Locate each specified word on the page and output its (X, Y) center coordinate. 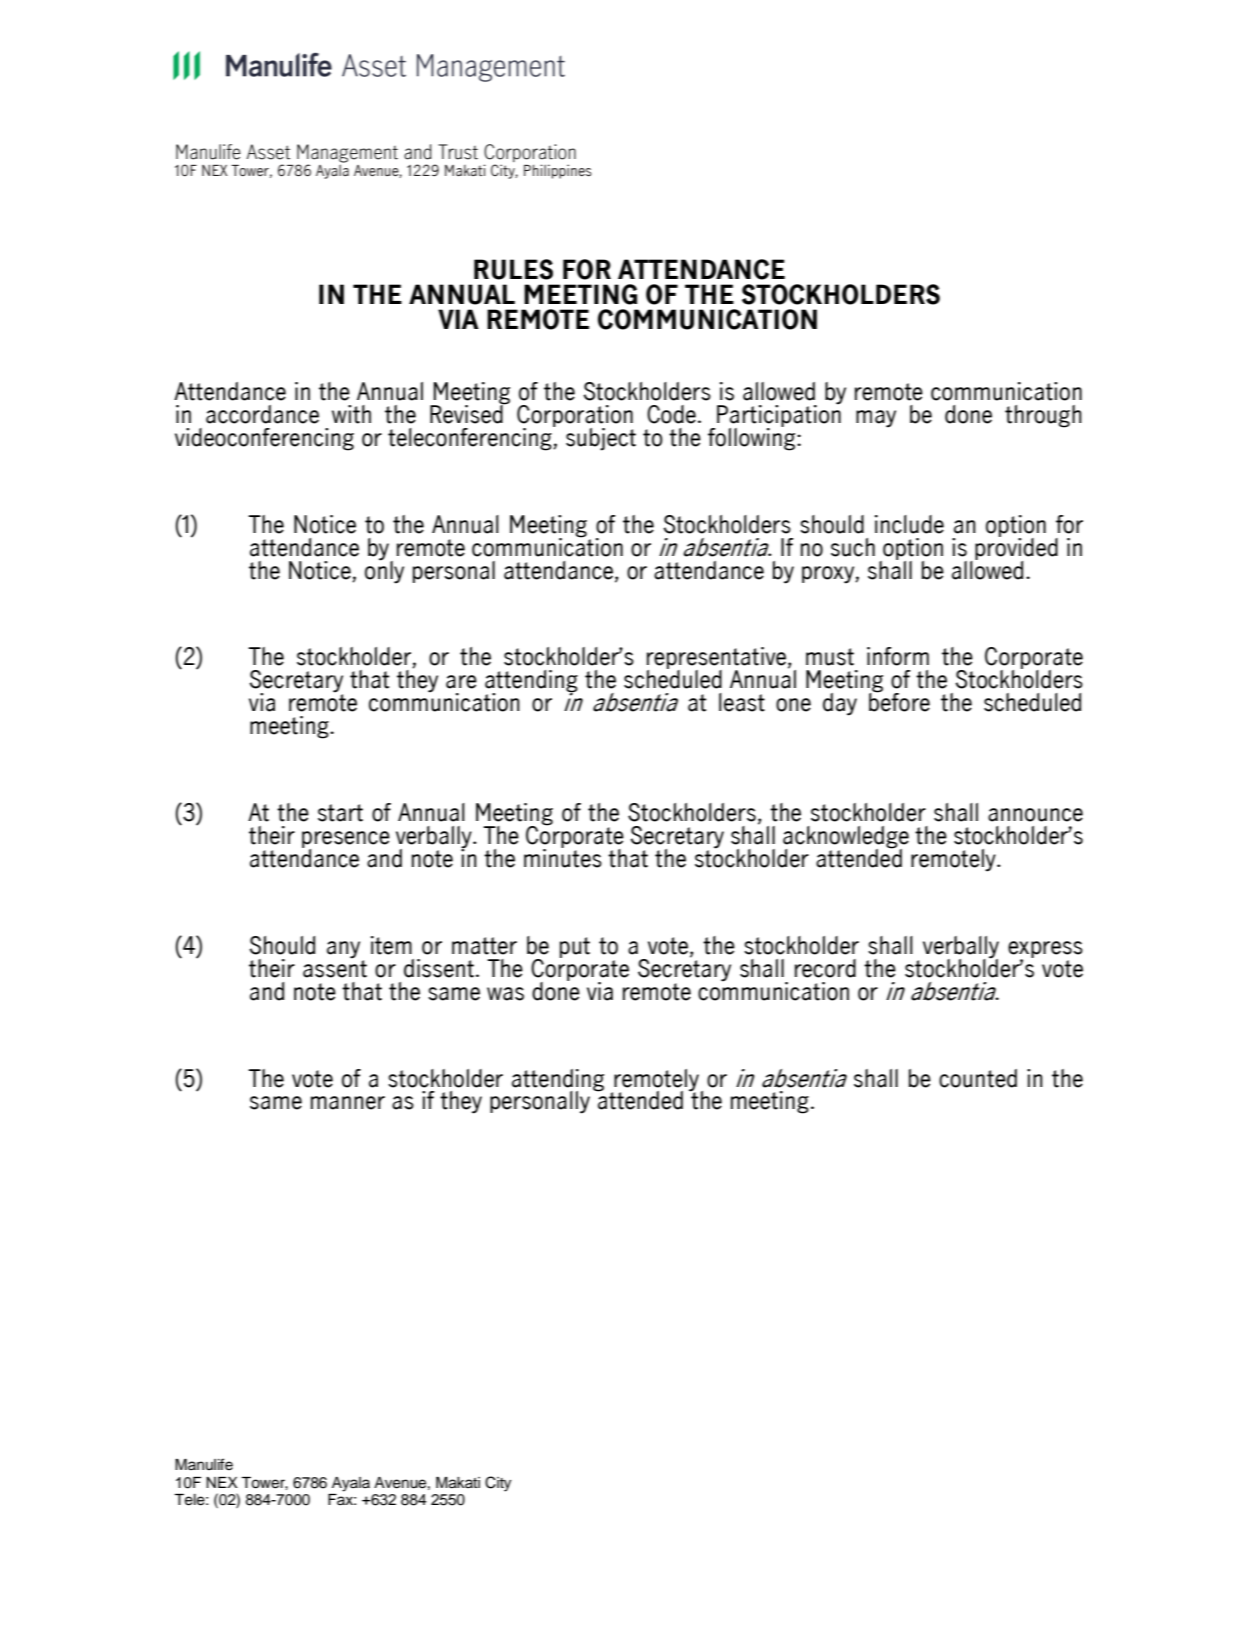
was (505, 994)
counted (978, 1078)
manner (348, 1103)
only (384, 571)
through (1043, 416)
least (742, 702)
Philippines (558, 171)
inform (898, 656)
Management (347, 154)
